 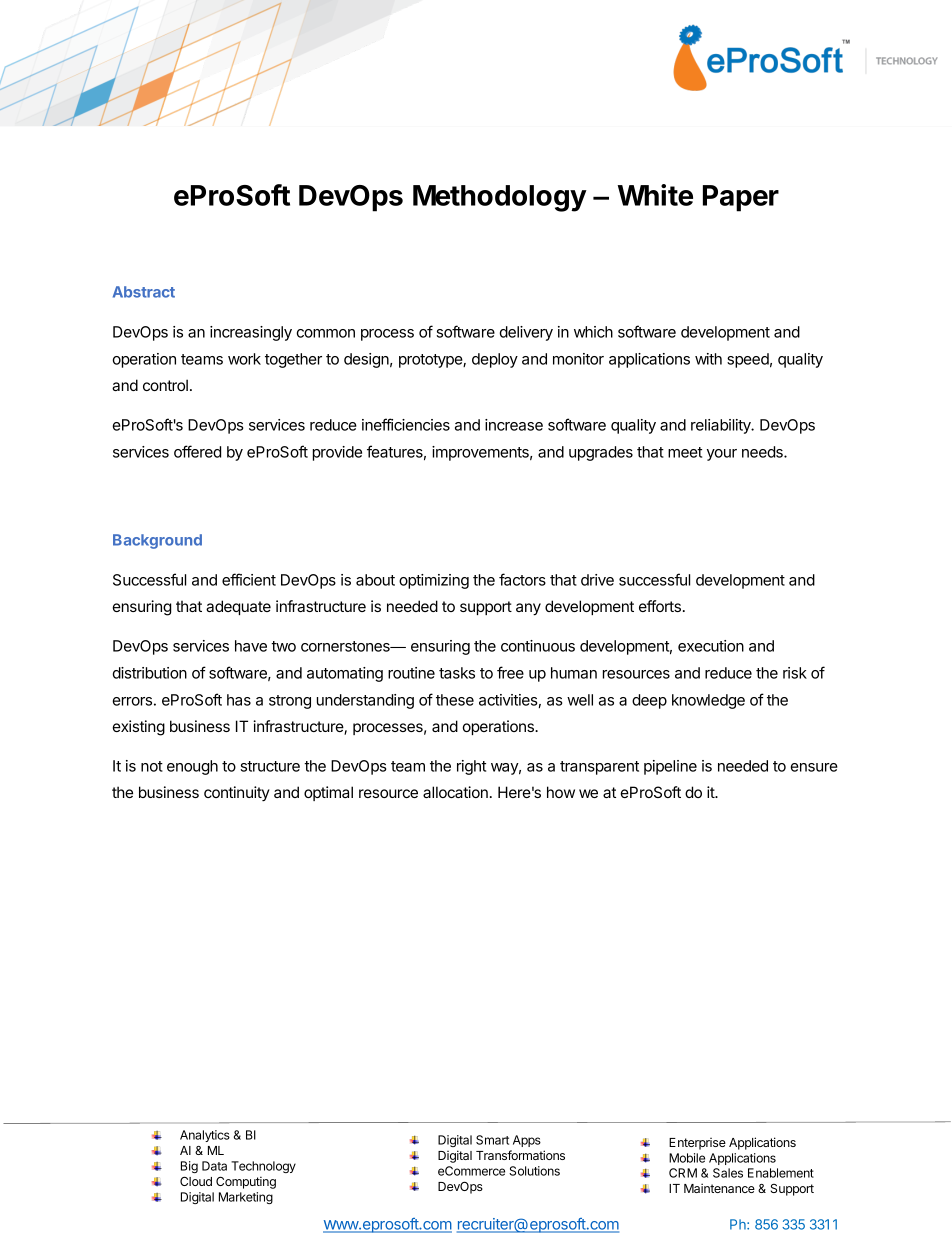 What do you see at coordinates (144, 292) in the screenshot?
I see `Abstract` at bounding box center [144, 292].
